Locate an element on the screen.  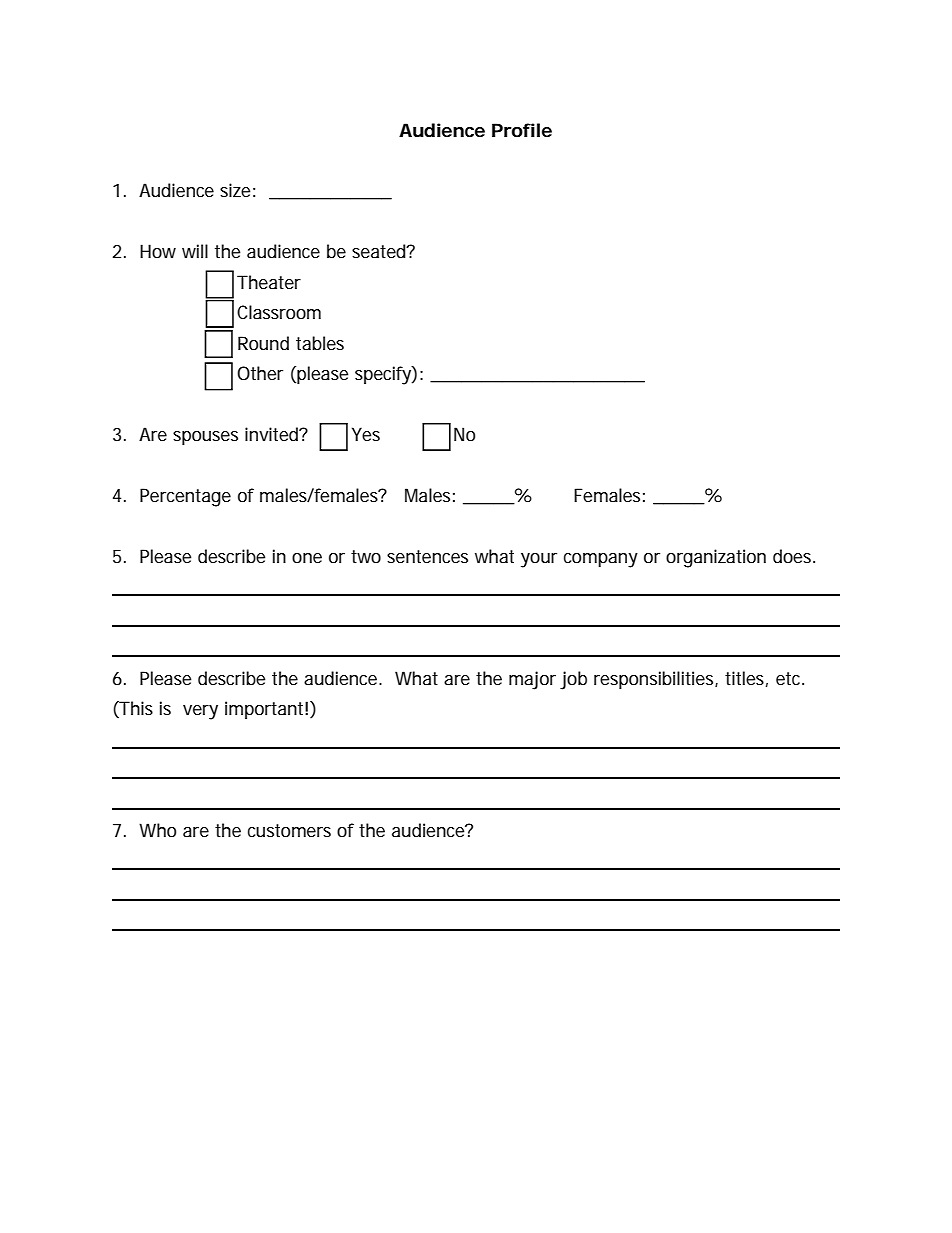
Profile is located at coordinates (522, 130).
